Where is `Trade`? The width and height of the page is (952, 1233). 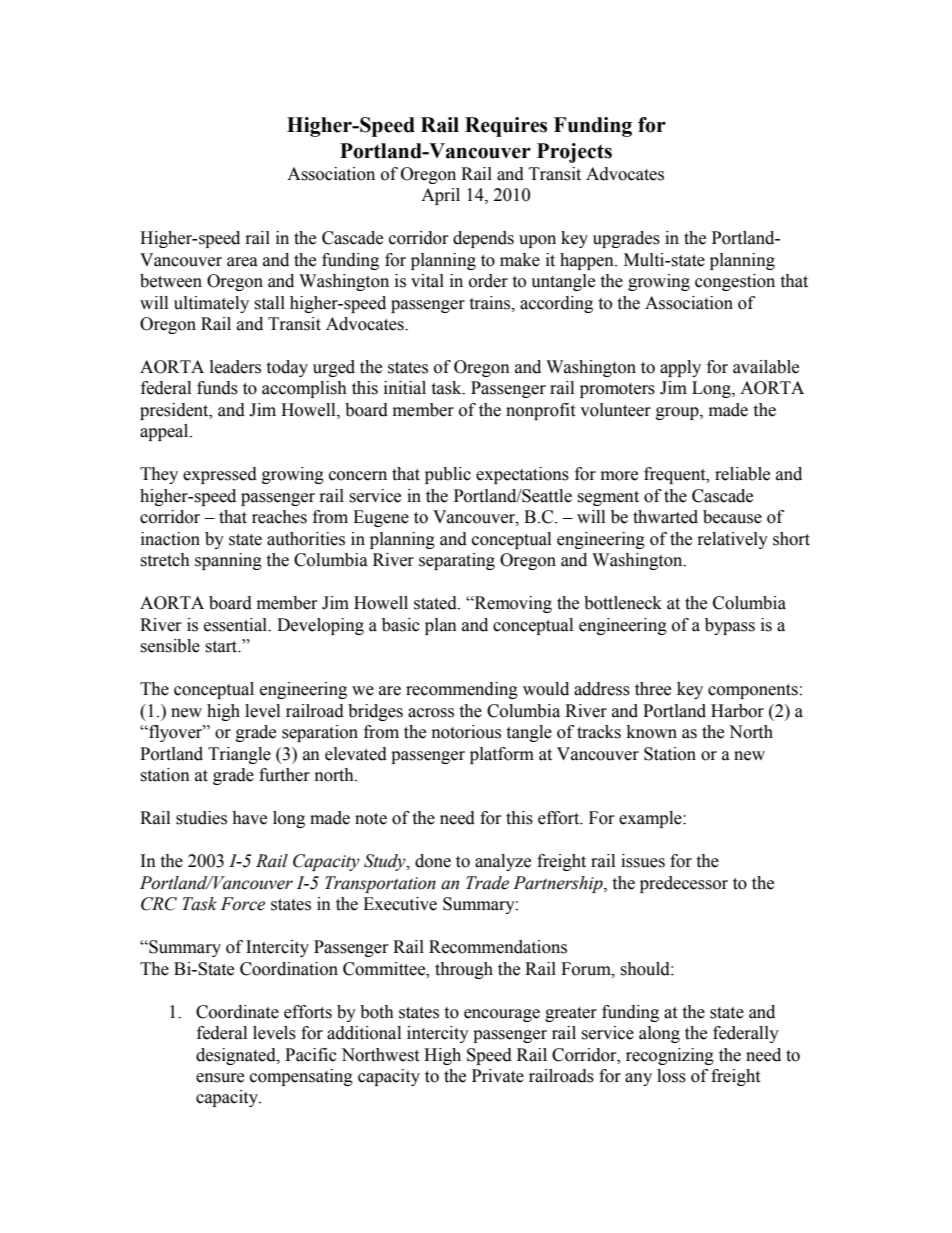 Trade is located at coordinates (487, 883).
